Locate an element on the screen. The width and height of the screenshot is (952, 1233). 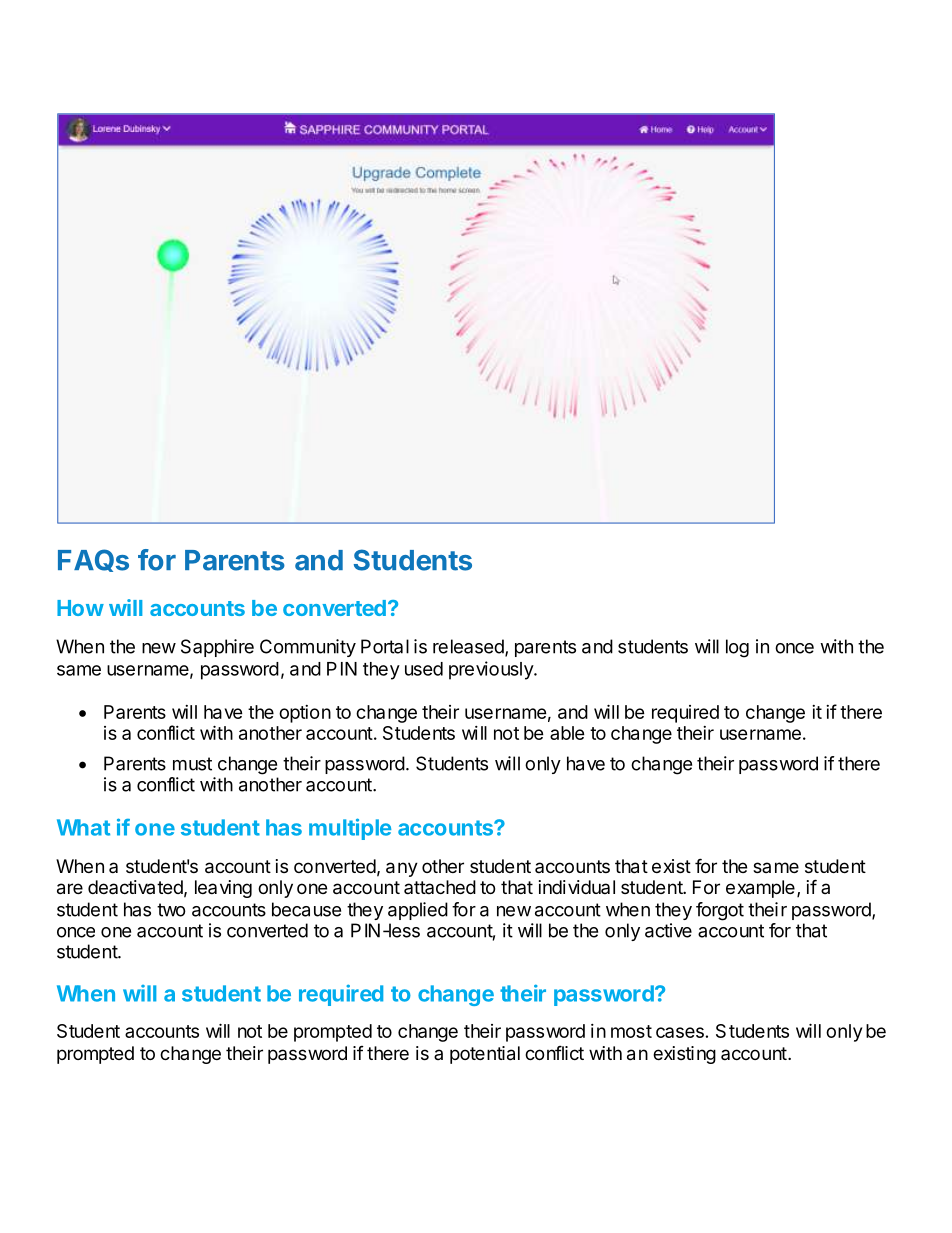
most is located at coordinates (631, 1031).
